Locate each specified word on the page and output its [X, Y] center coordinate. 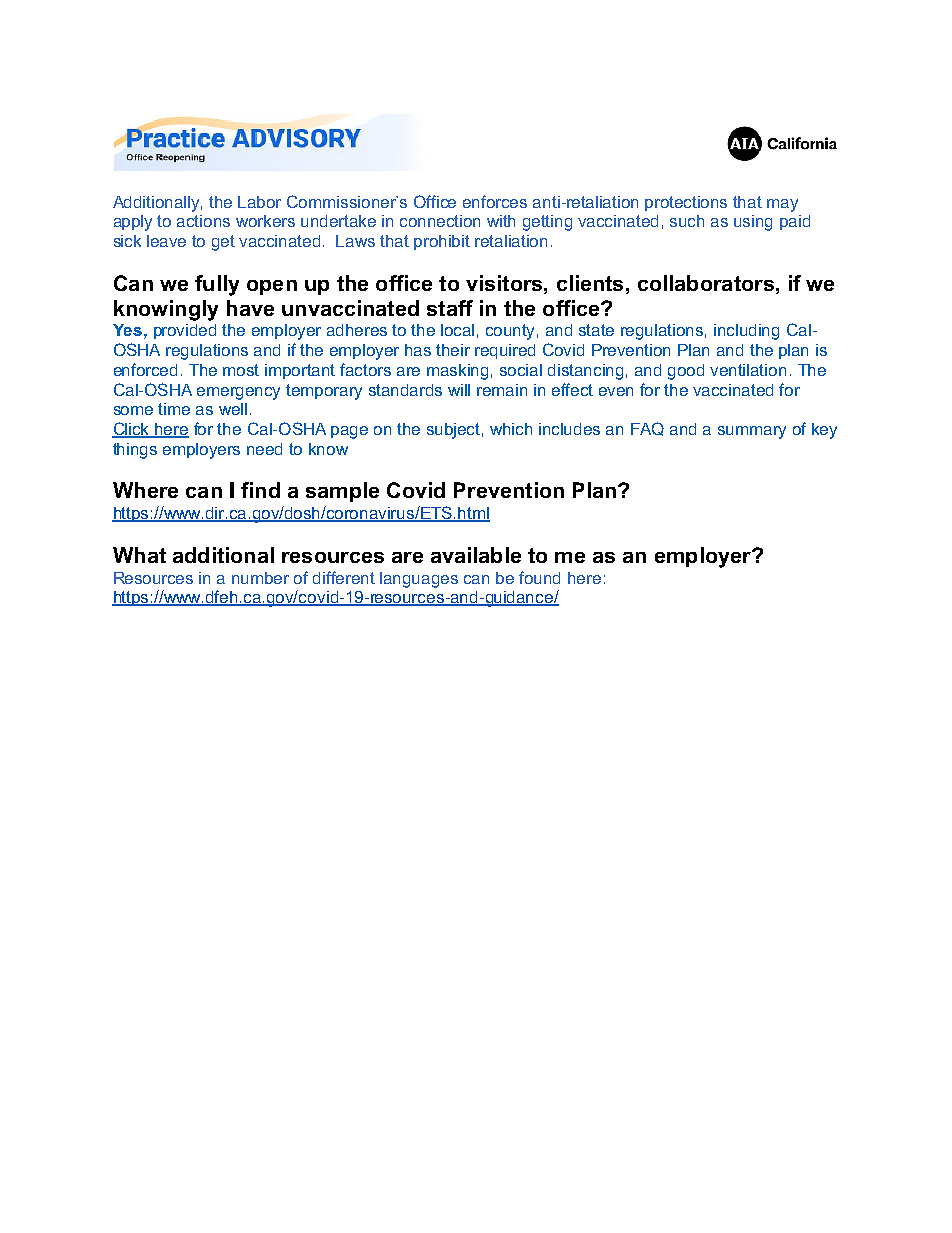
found [539, 577]
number [260, 578]
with [501, 221]
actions [203, 221]
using [753, 223]
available [476, 555]
